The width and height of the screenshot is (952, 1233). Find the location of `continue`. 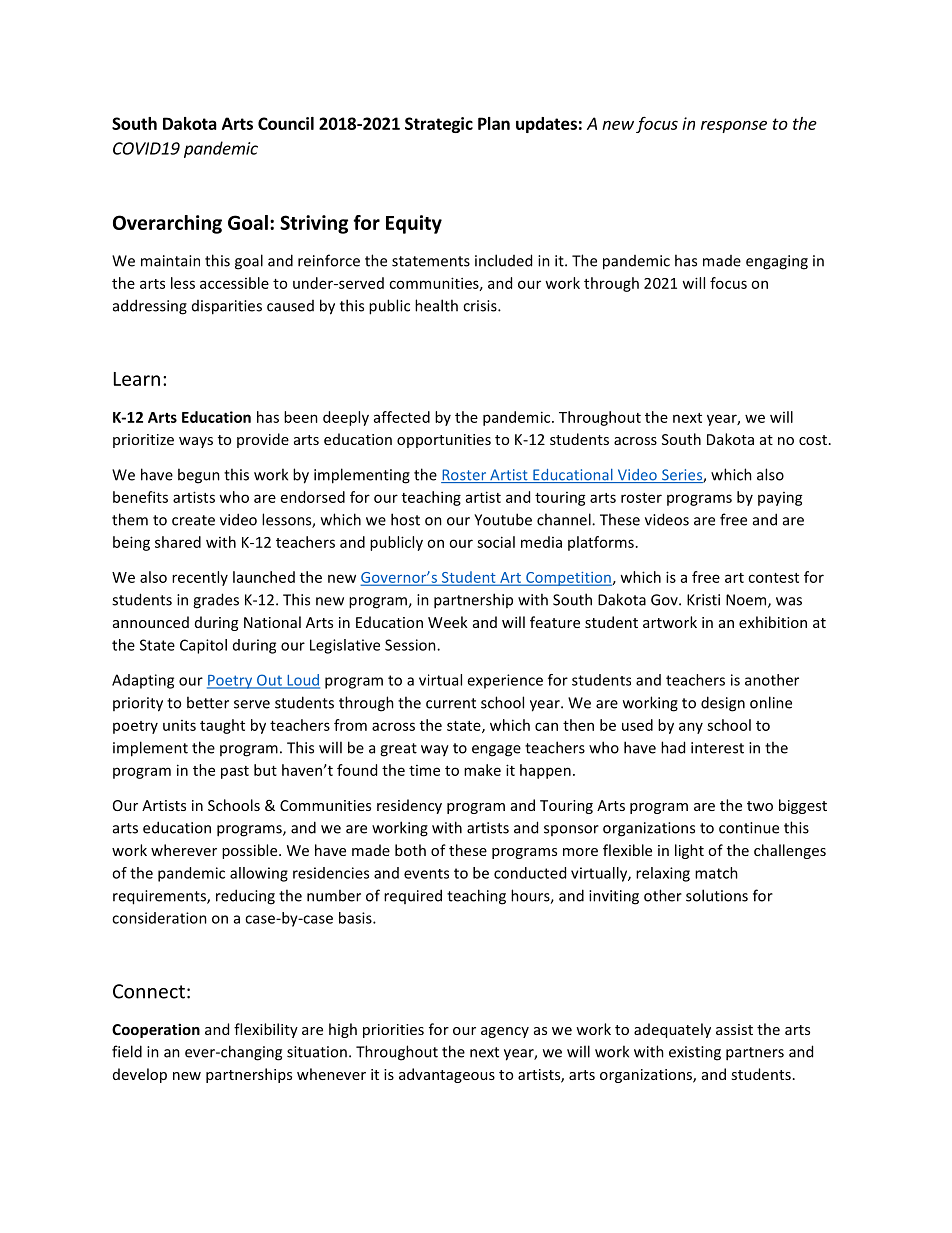

continue is located at coordinates (749, 828).
